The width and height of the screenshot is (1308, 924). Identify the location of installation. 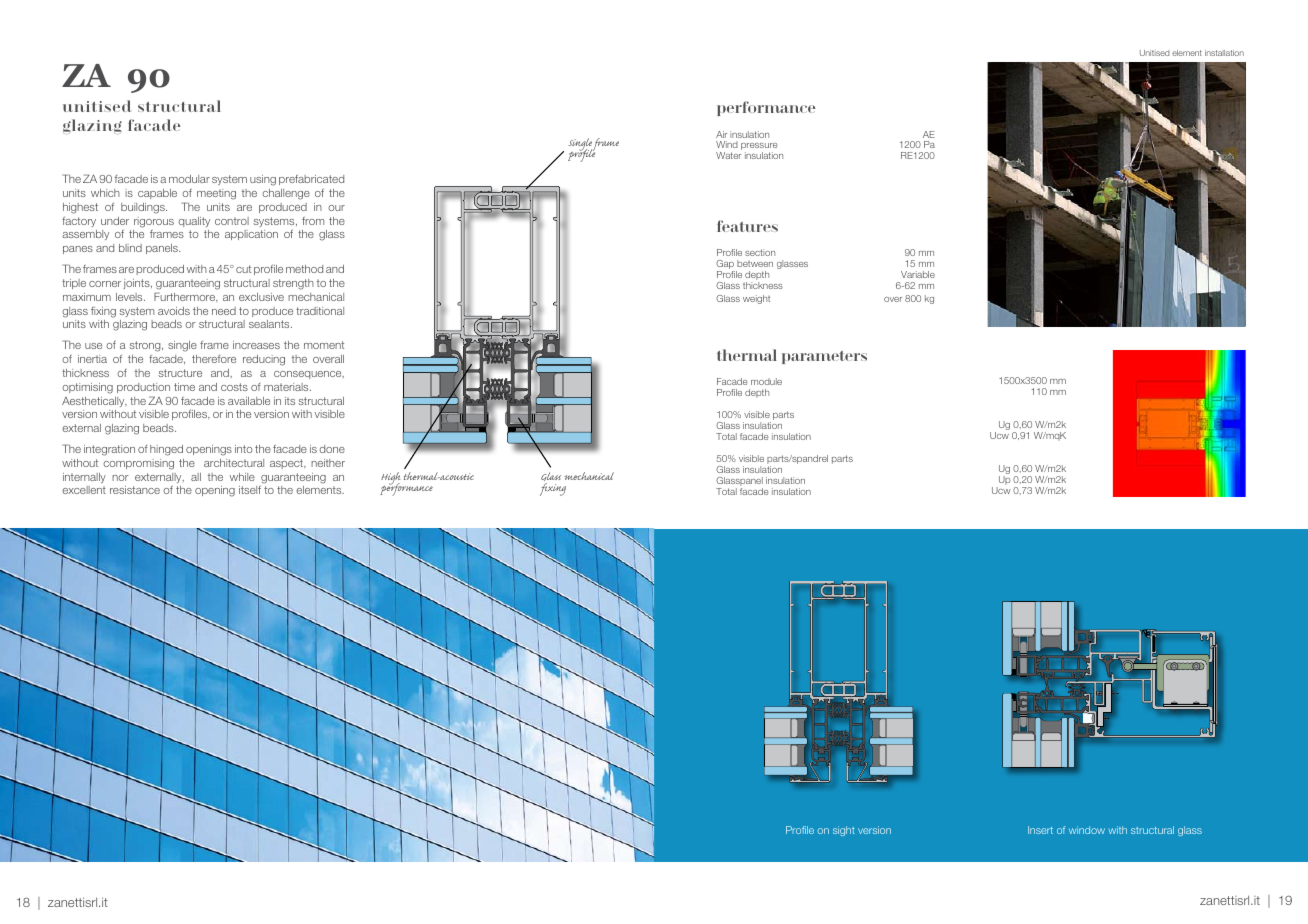
(1224, 53).
